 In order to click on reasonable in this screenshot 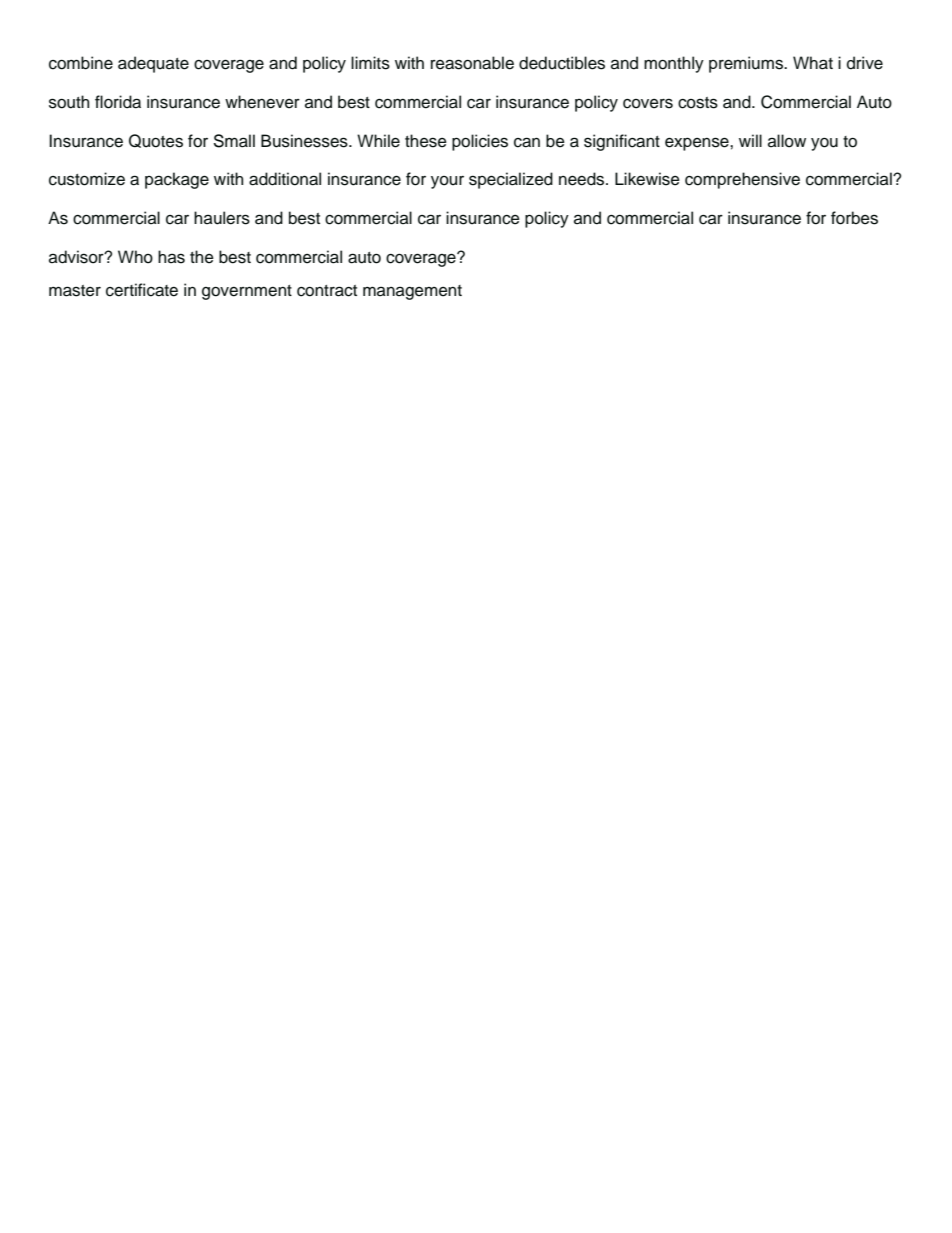, I will do `click(472, 63)`.
